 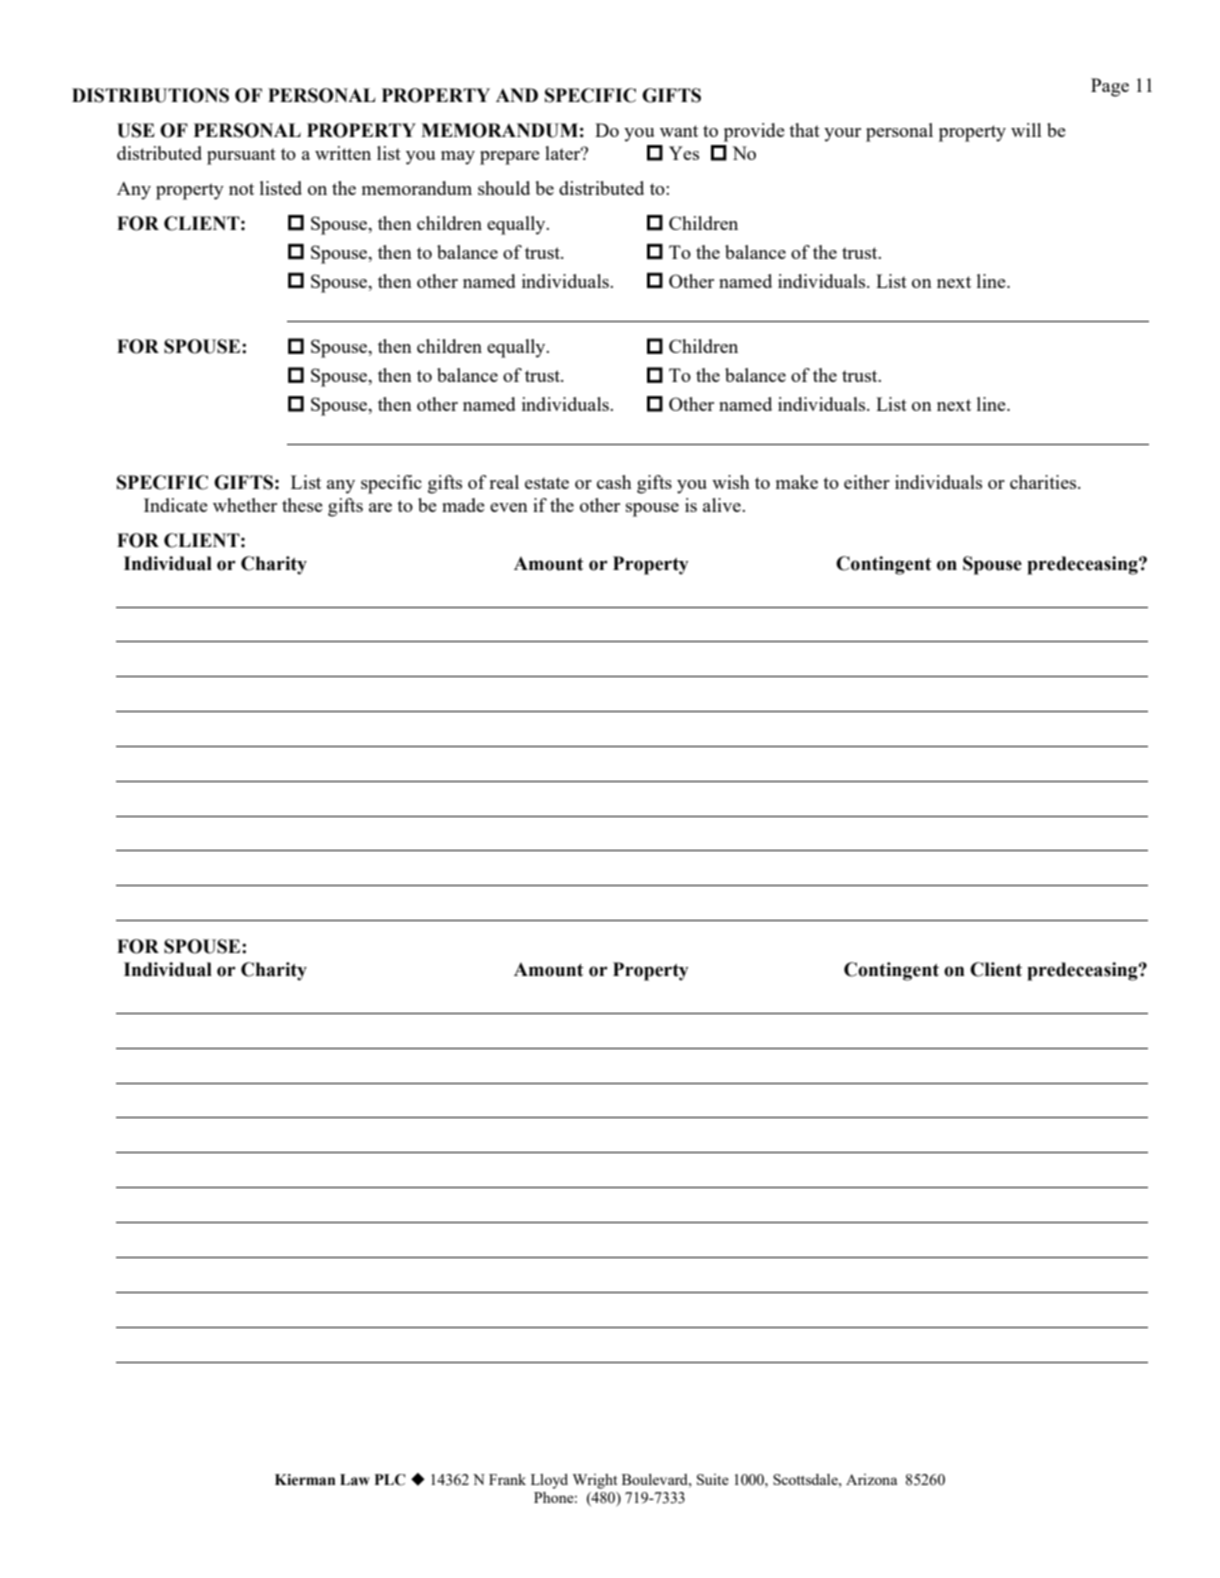 I want to click on want, so click(x=679, y=131).
